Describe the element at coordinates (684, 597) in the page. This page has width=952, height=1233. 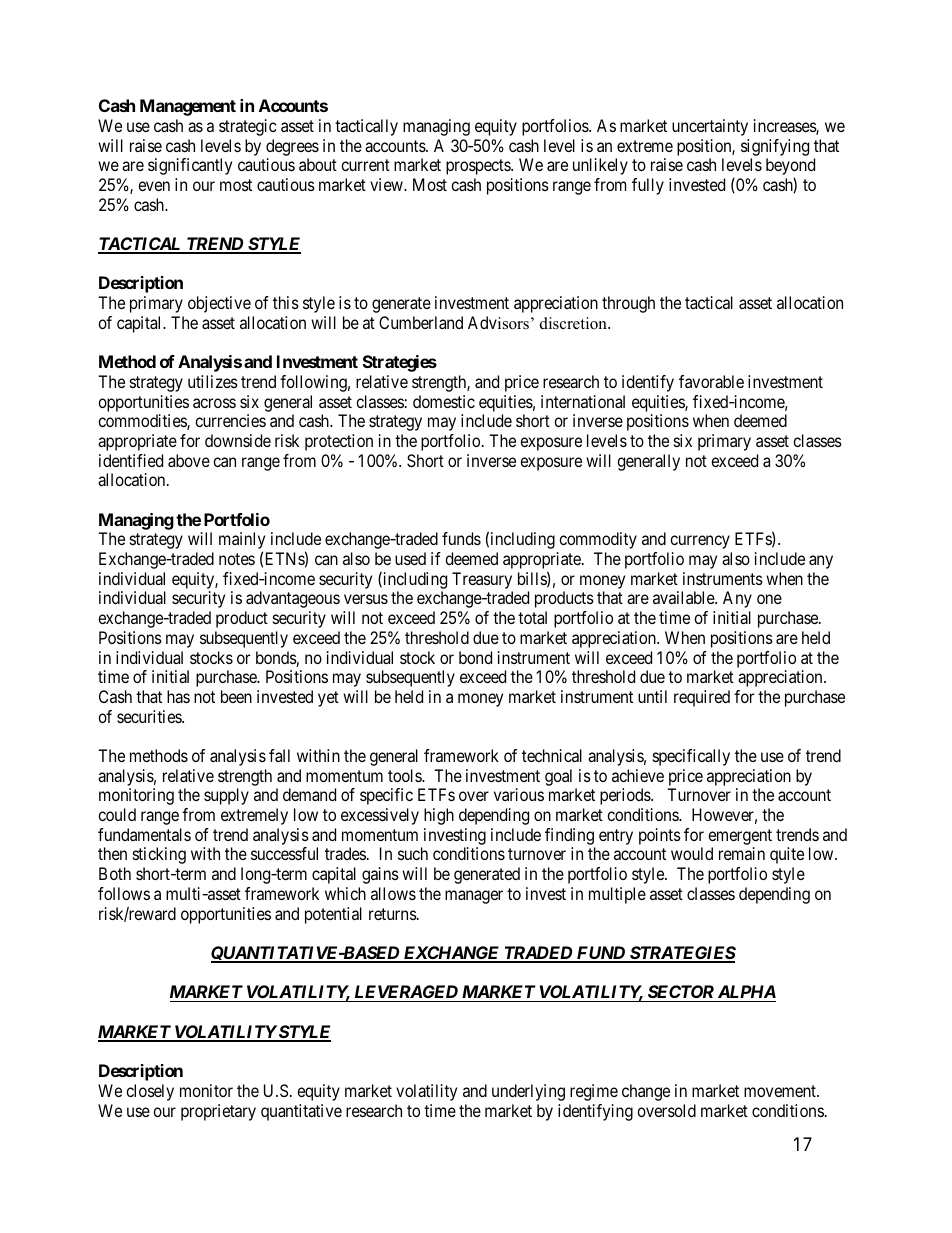
I see `available` at that location.
